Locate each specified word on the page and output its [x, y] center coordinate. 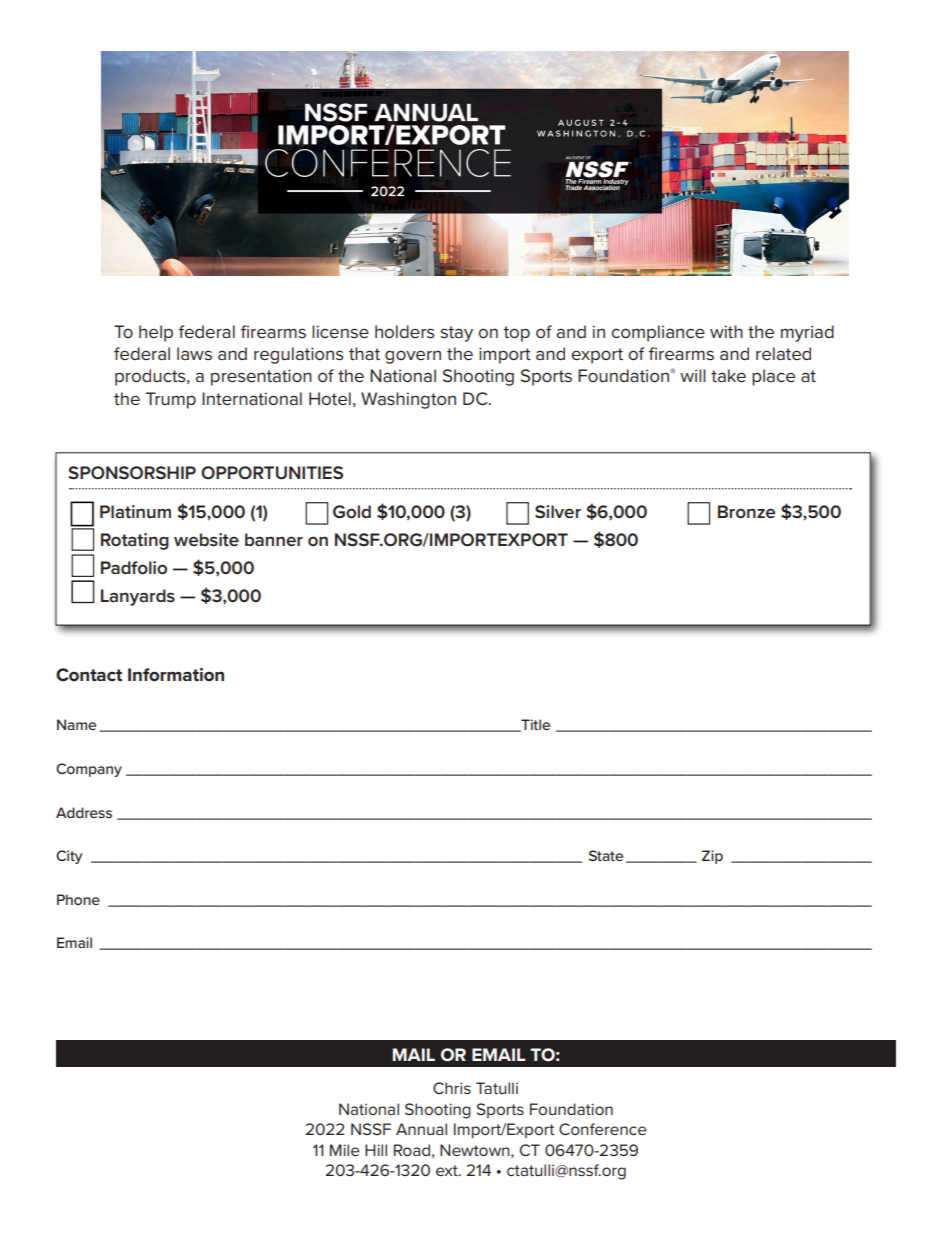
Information [176, 675]
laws [194, 354]
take [728, 376]
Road [412, 1150]
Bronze [746, 511]
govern [413, 357]
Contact [89, 675]
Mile [345, 1150]
